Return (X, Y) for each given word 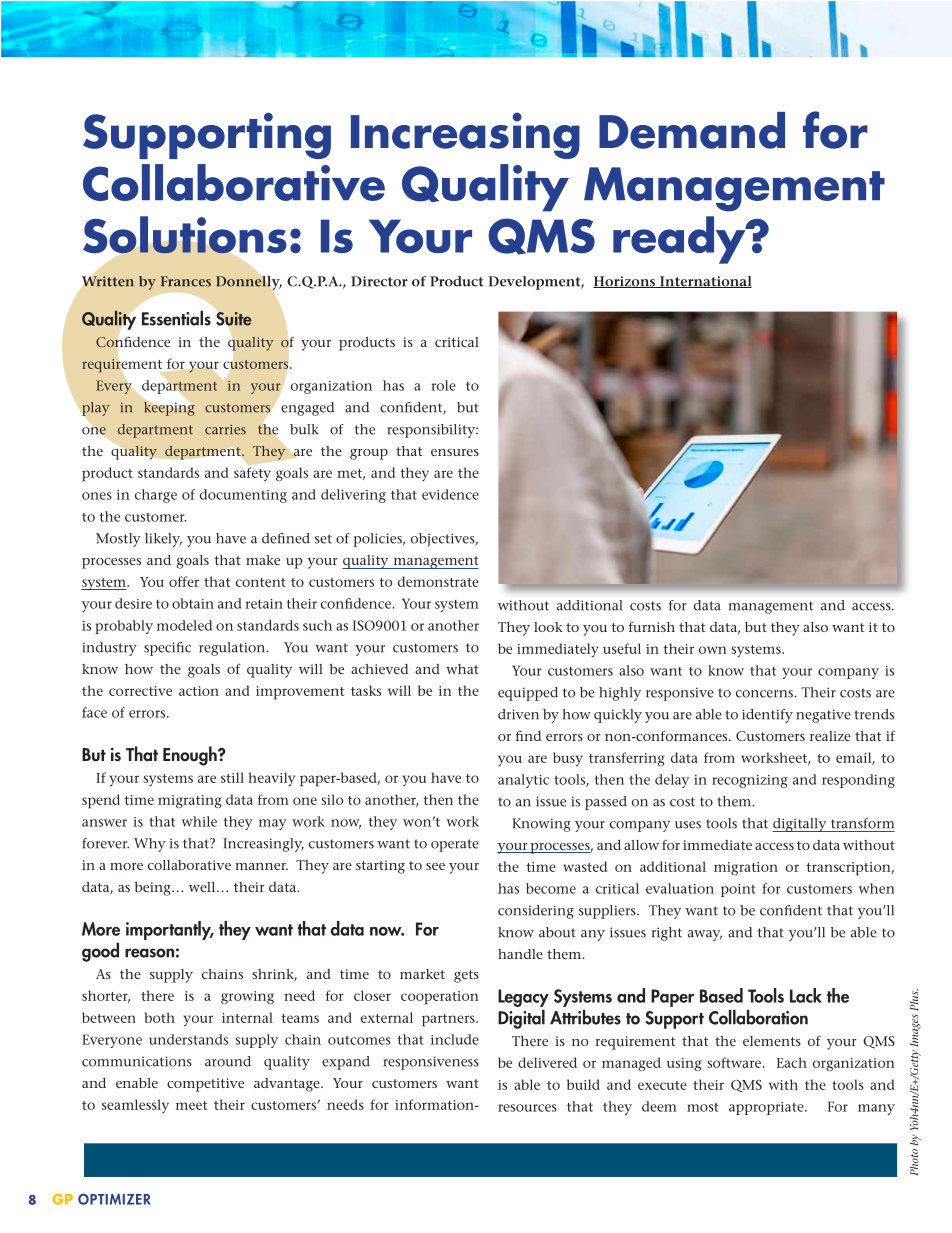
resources (527, 1108)
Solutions (185, 235)
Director (379, 281)
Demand (692, 130)
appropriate (767, 1108)
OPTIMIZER (114, 1199)
